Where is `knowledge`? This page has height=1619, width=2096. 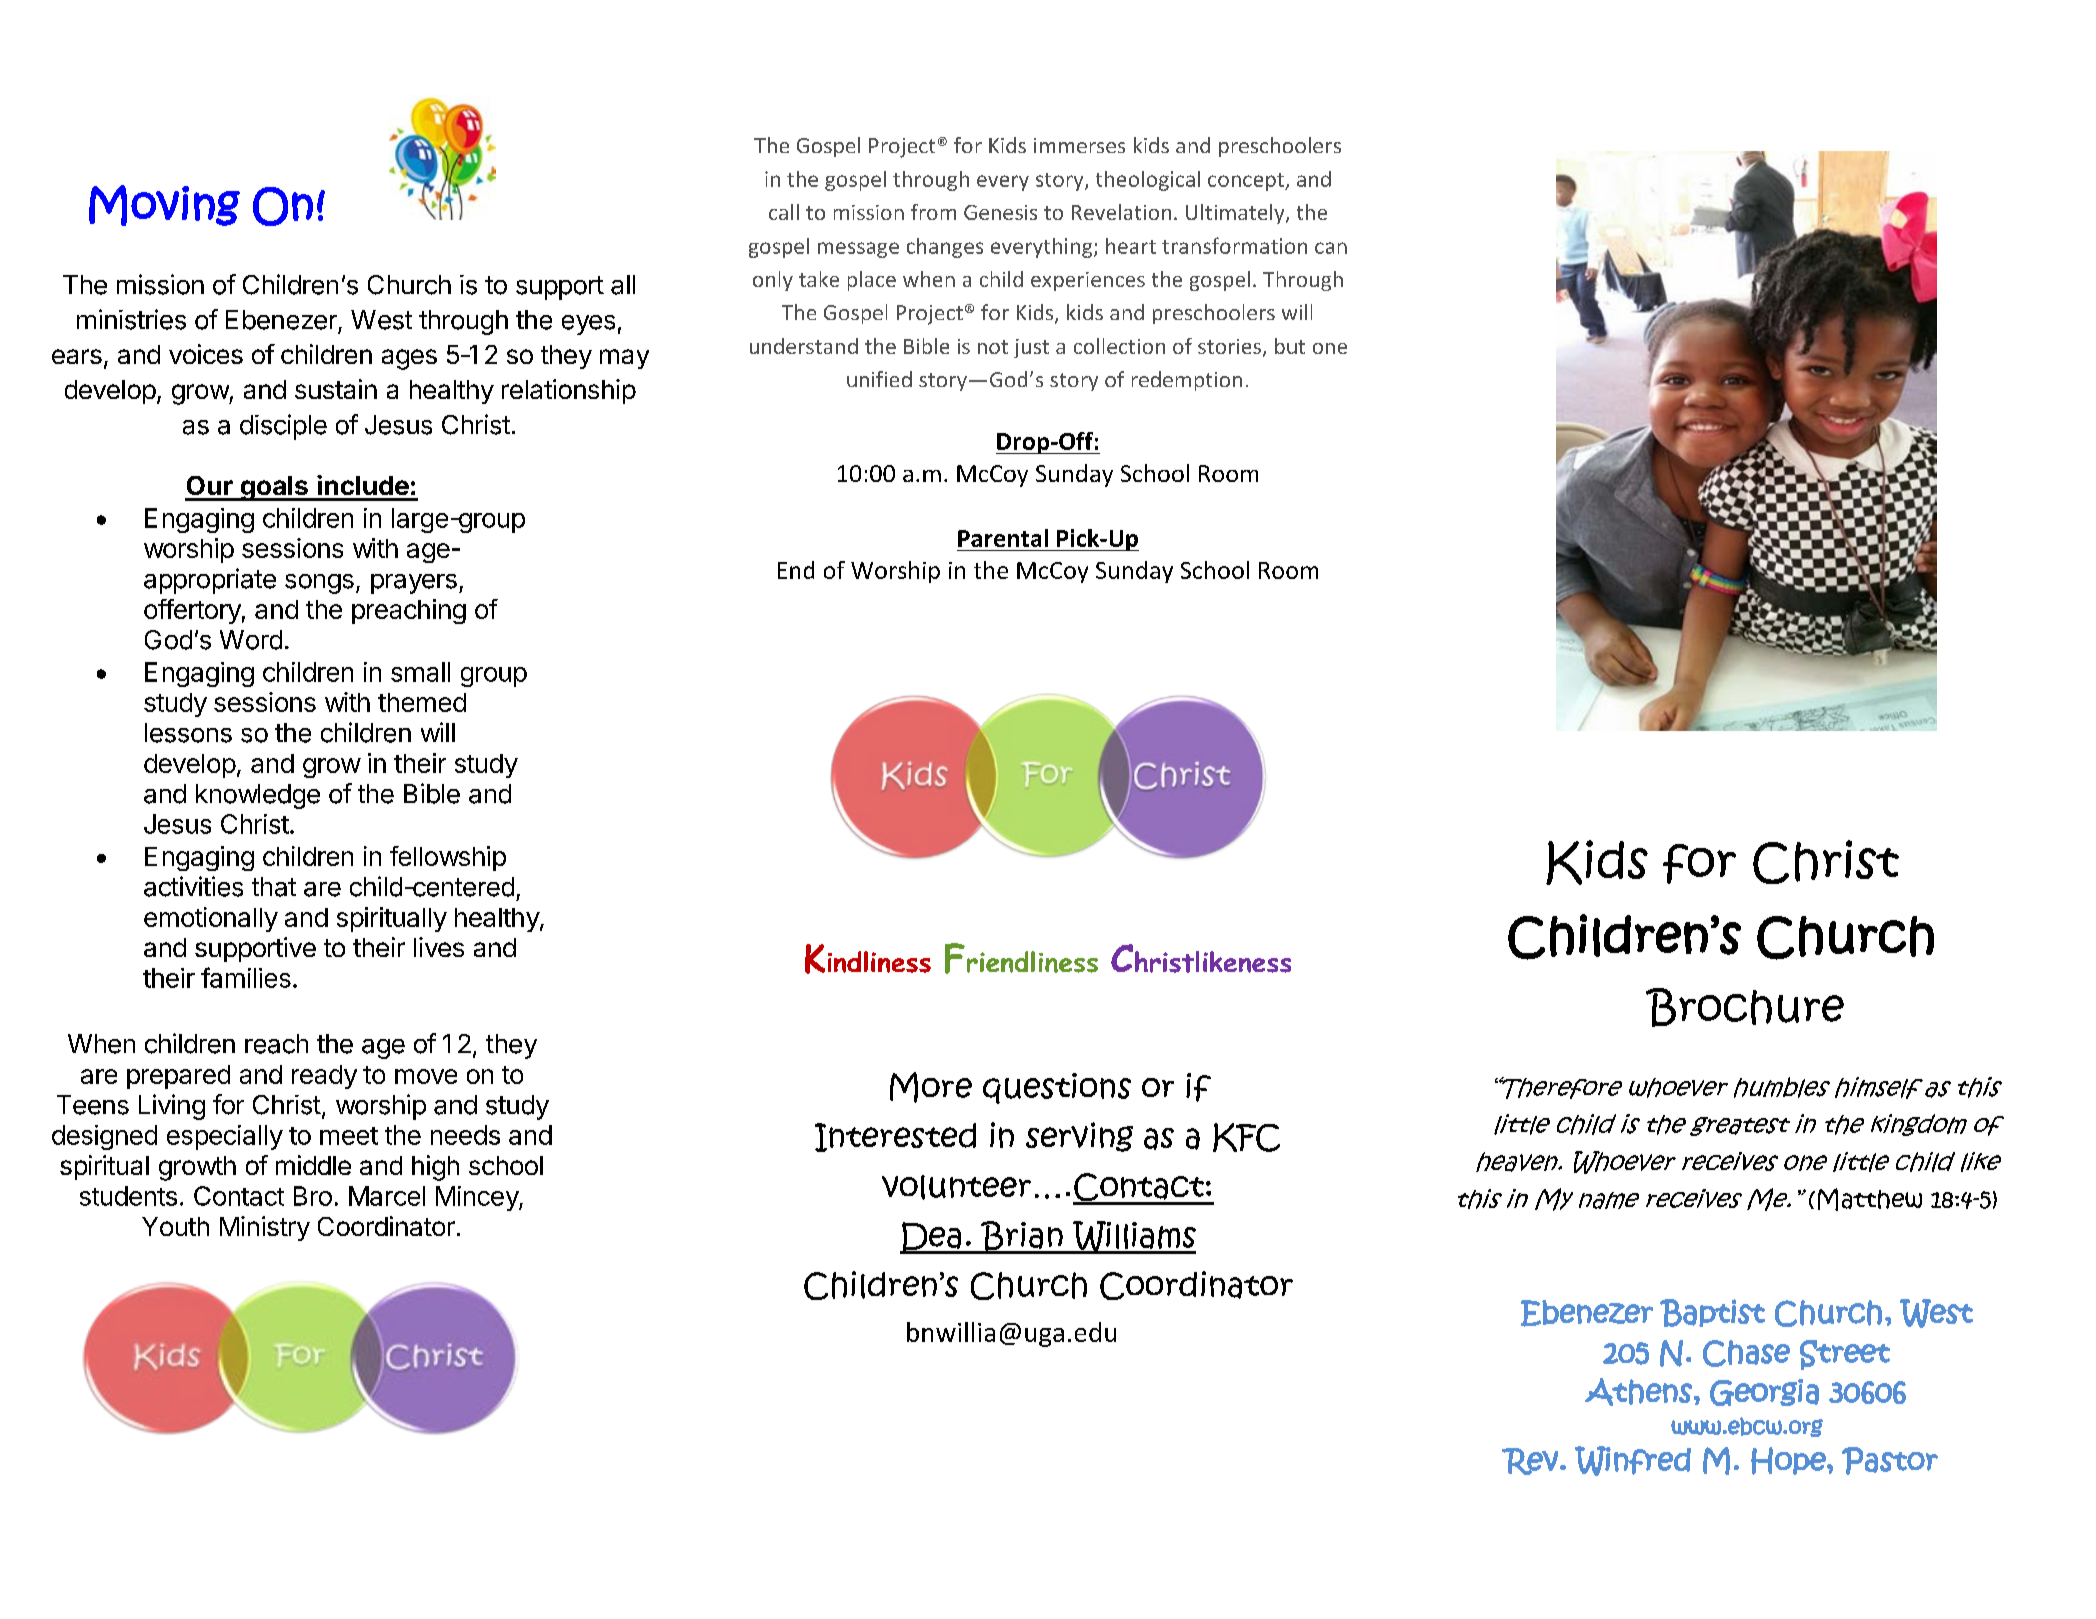
knowledge is located at coordinates (258, 796).
